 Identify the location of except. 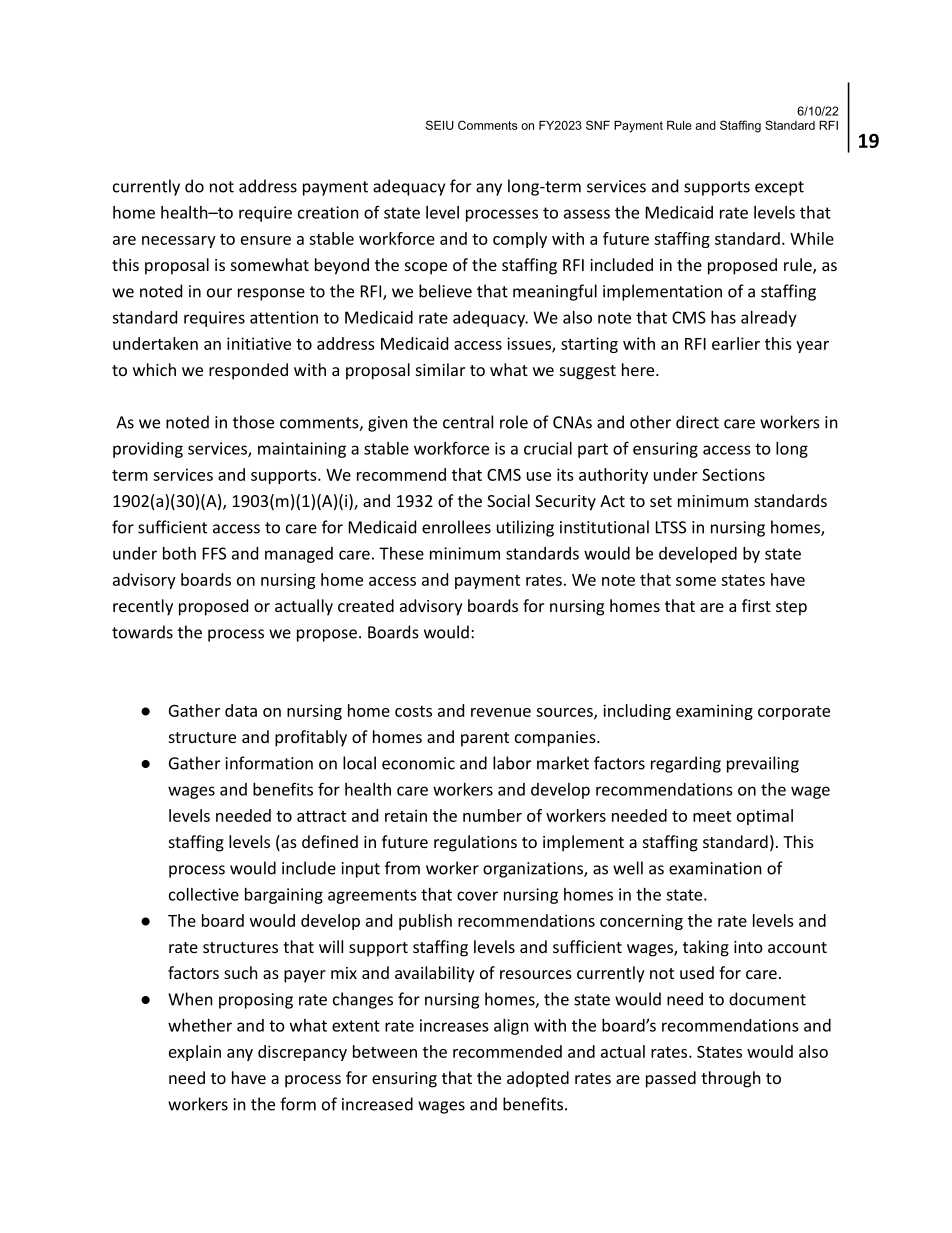
(779, 188).
